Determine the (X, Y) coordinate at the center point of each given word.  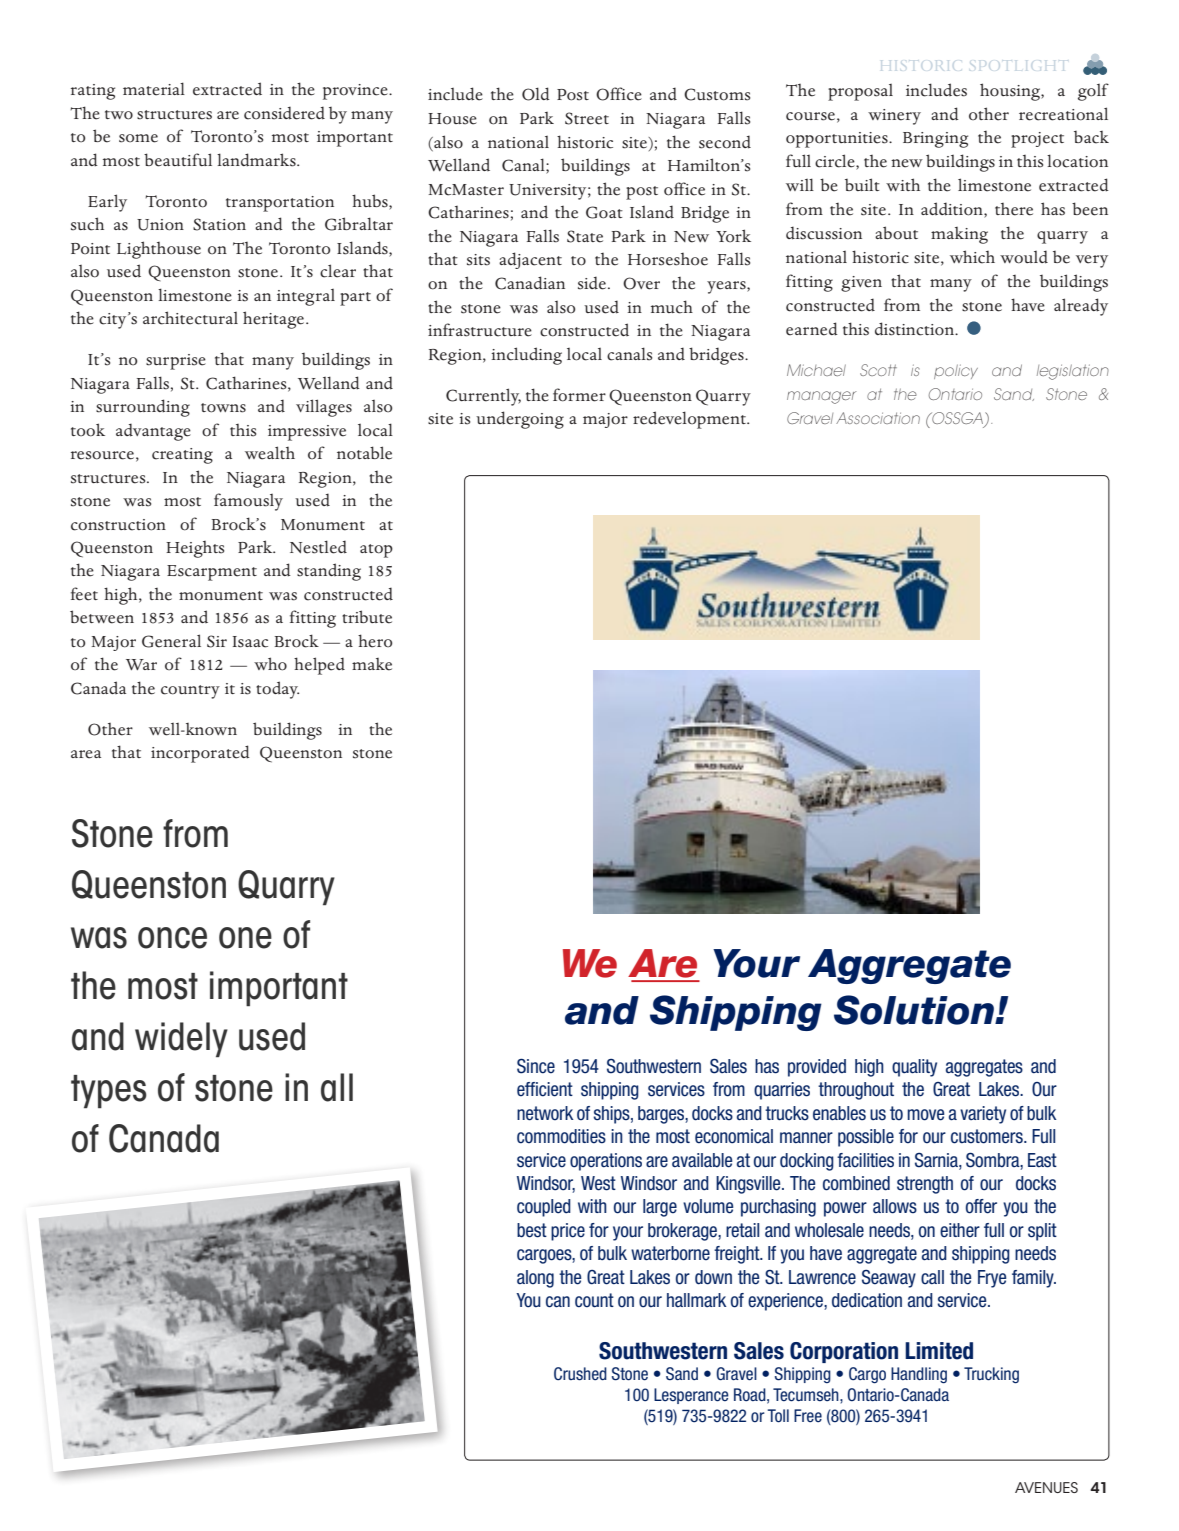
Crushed (580, 1374)
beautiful (178, 160)
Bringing (935, 140)
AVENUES (1046, 1487)
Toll (778, 1416)
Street (587, 118)
